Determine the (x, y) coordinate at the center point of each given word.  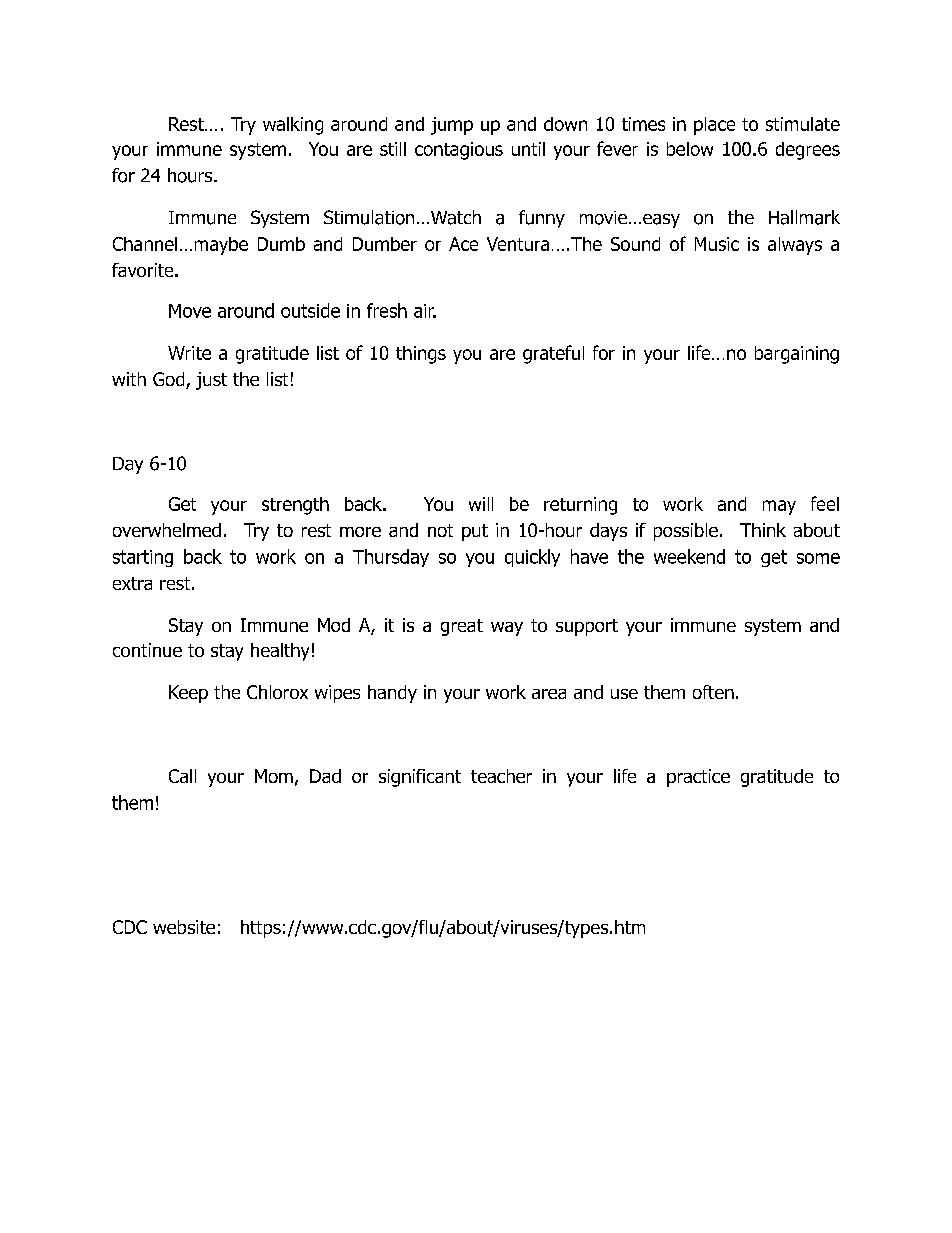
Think (763, 530)
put (475, 532)
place (714, 126)
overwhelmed (167, 530)
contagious (459, 151)
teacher (501, 776)
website (184, 927)
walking (293, 126)
